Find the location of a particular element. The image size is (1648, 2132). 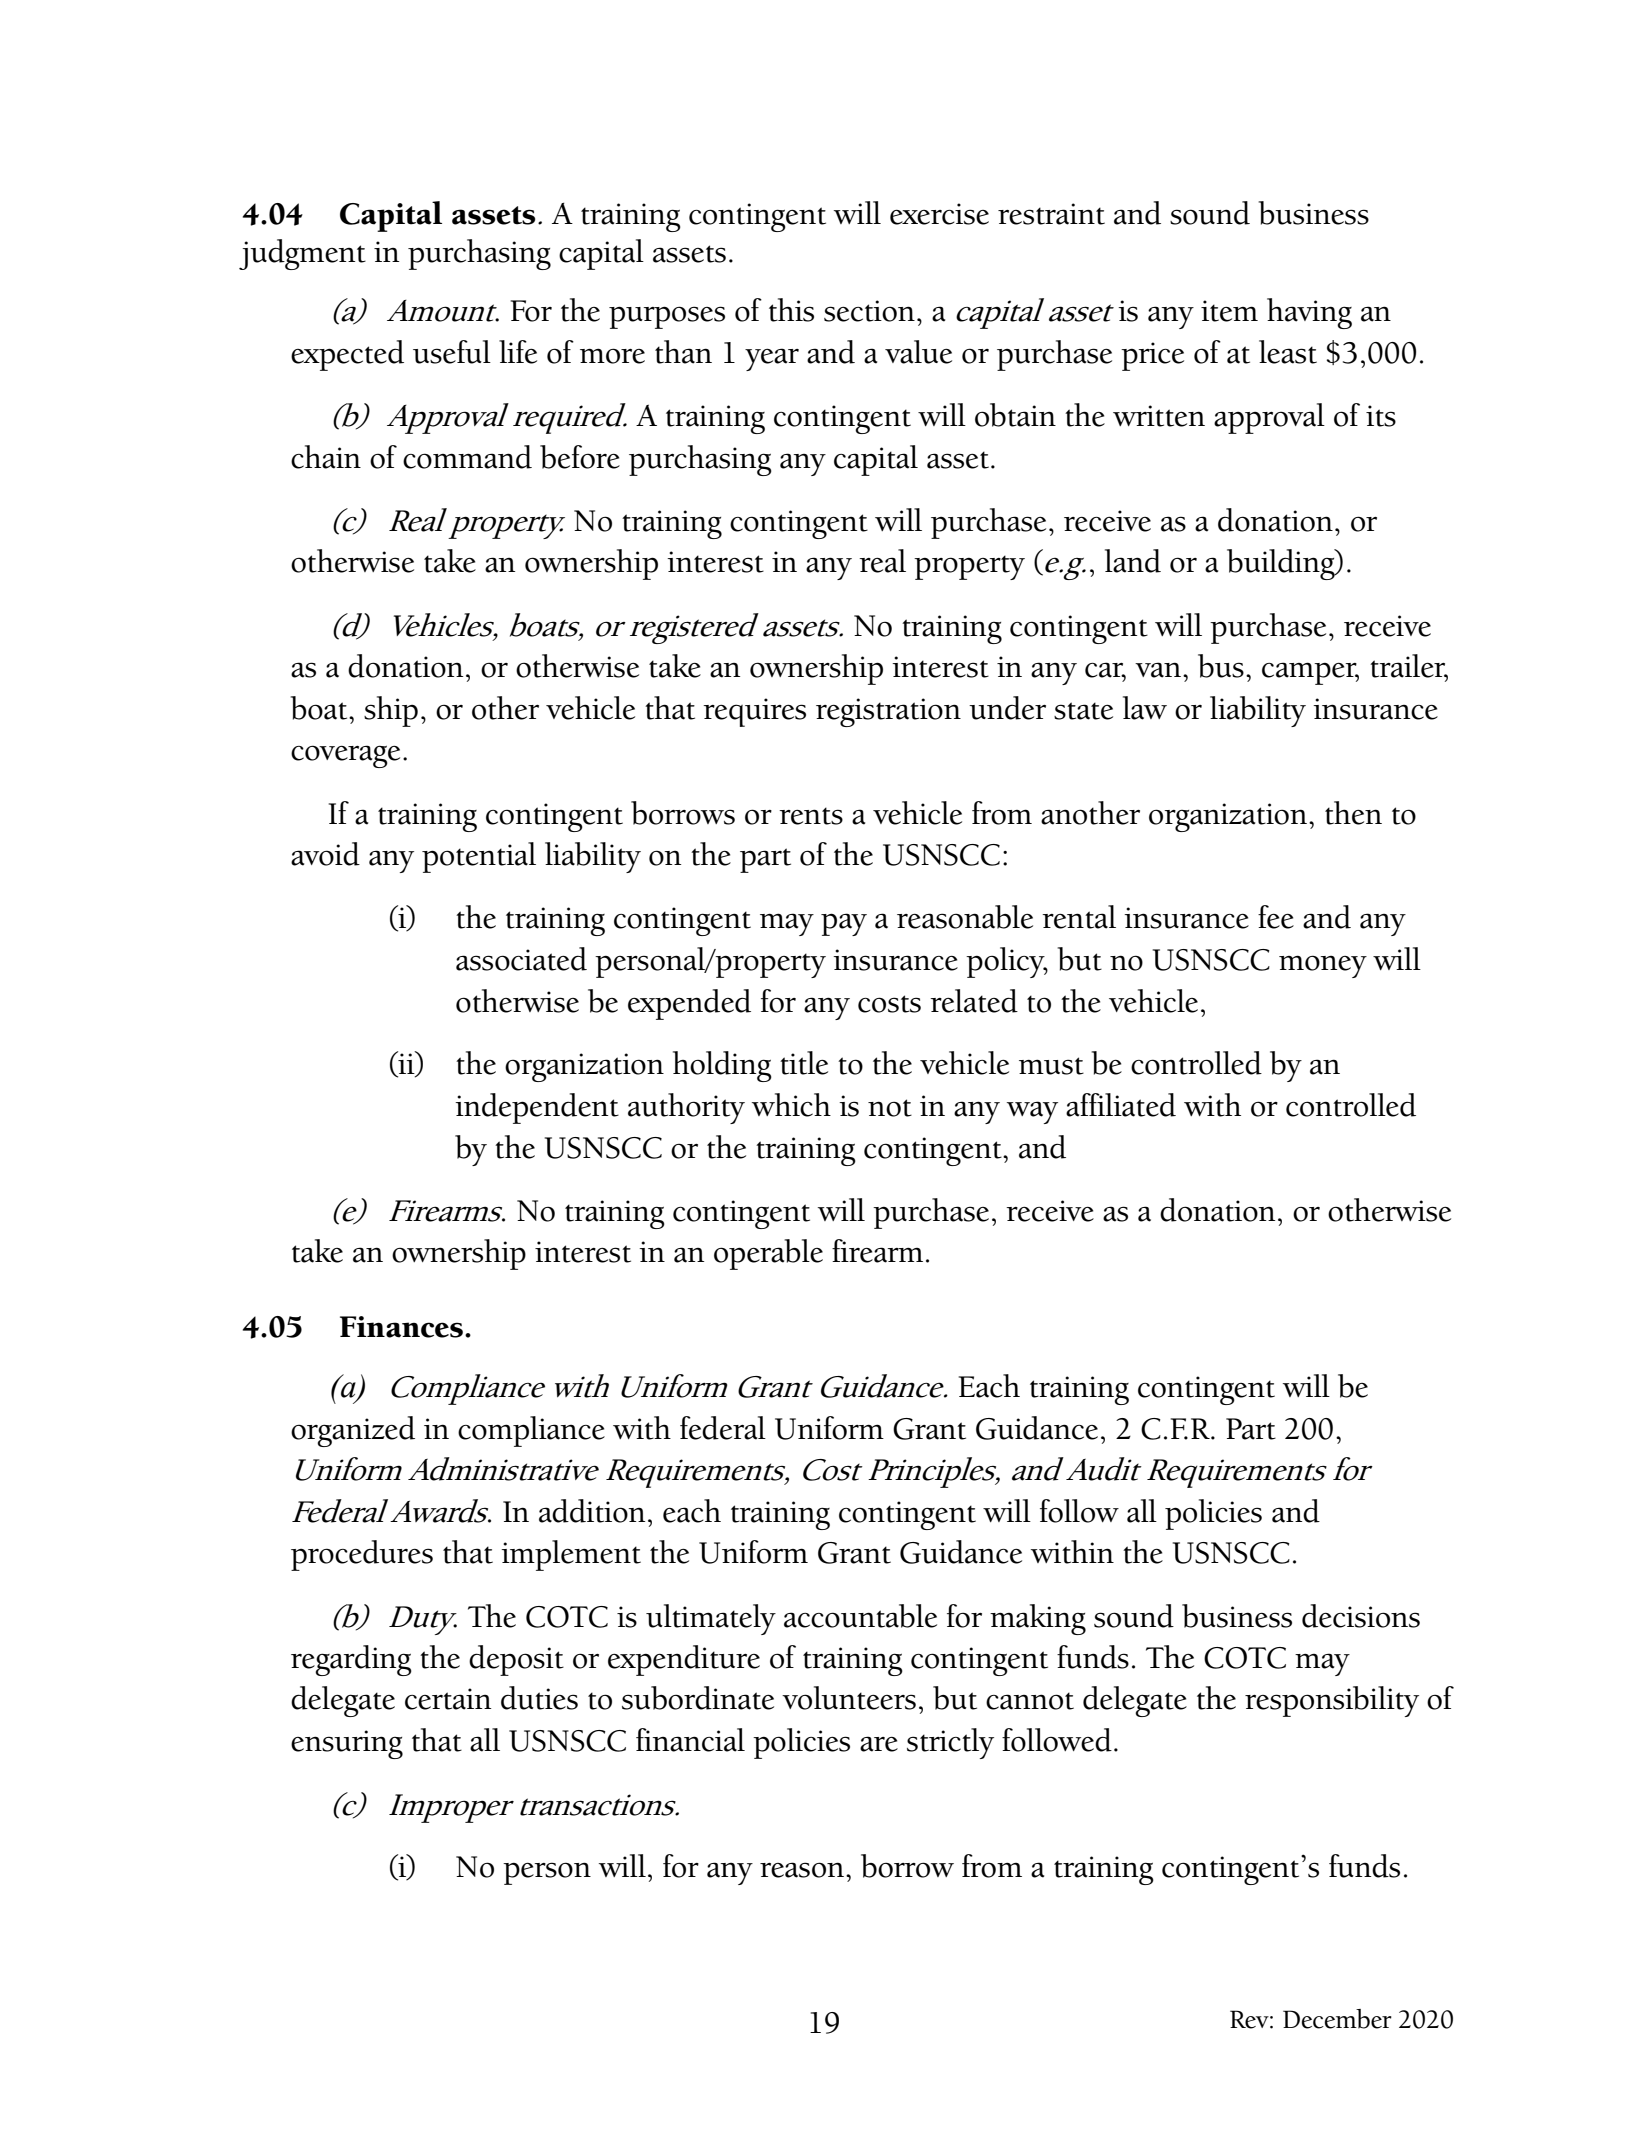

decisions is located at coordinates (1361, 1616).
